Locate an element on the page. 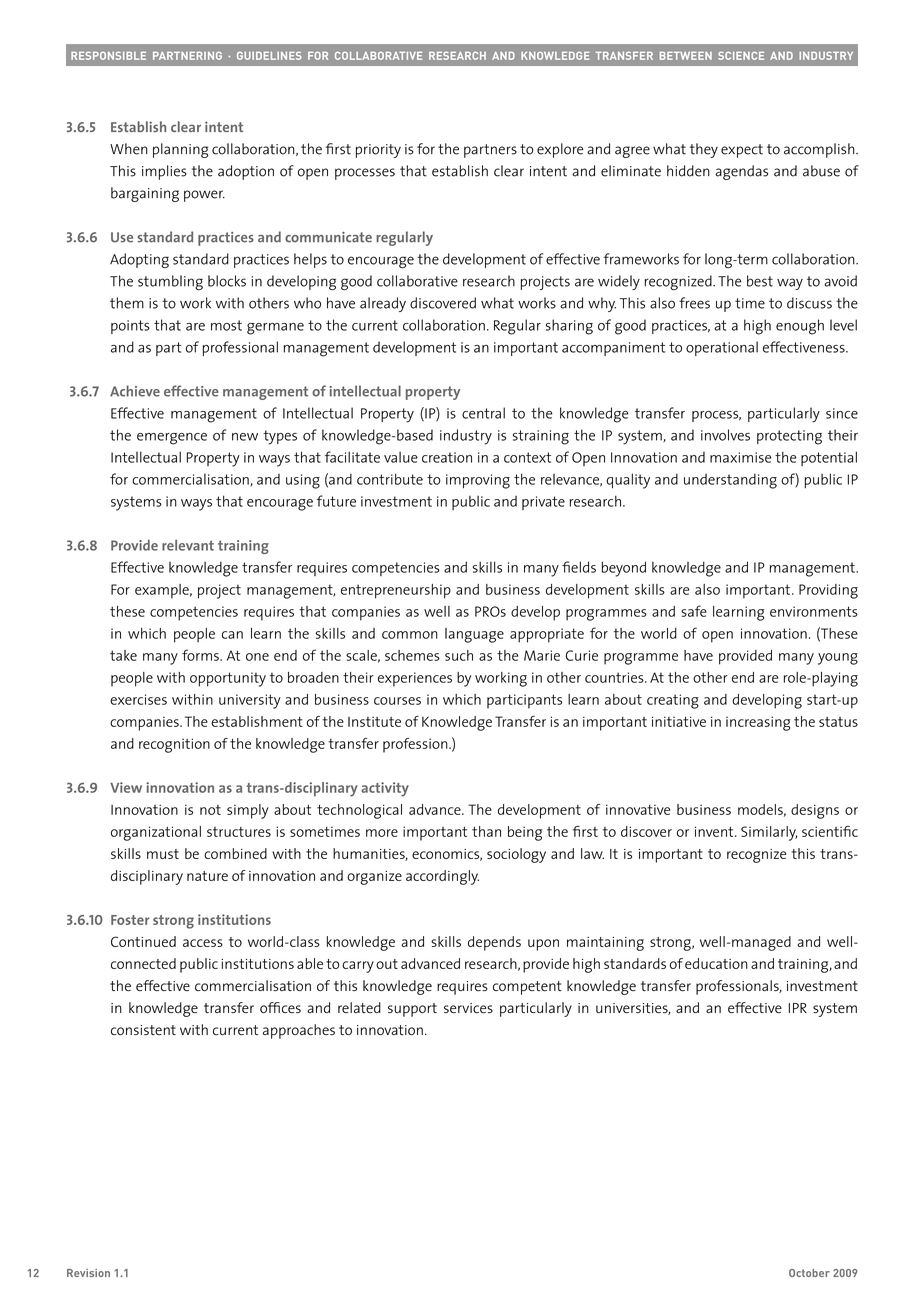 This document has width=924, height=1308. increasing is located at coordinates (758, 723).
